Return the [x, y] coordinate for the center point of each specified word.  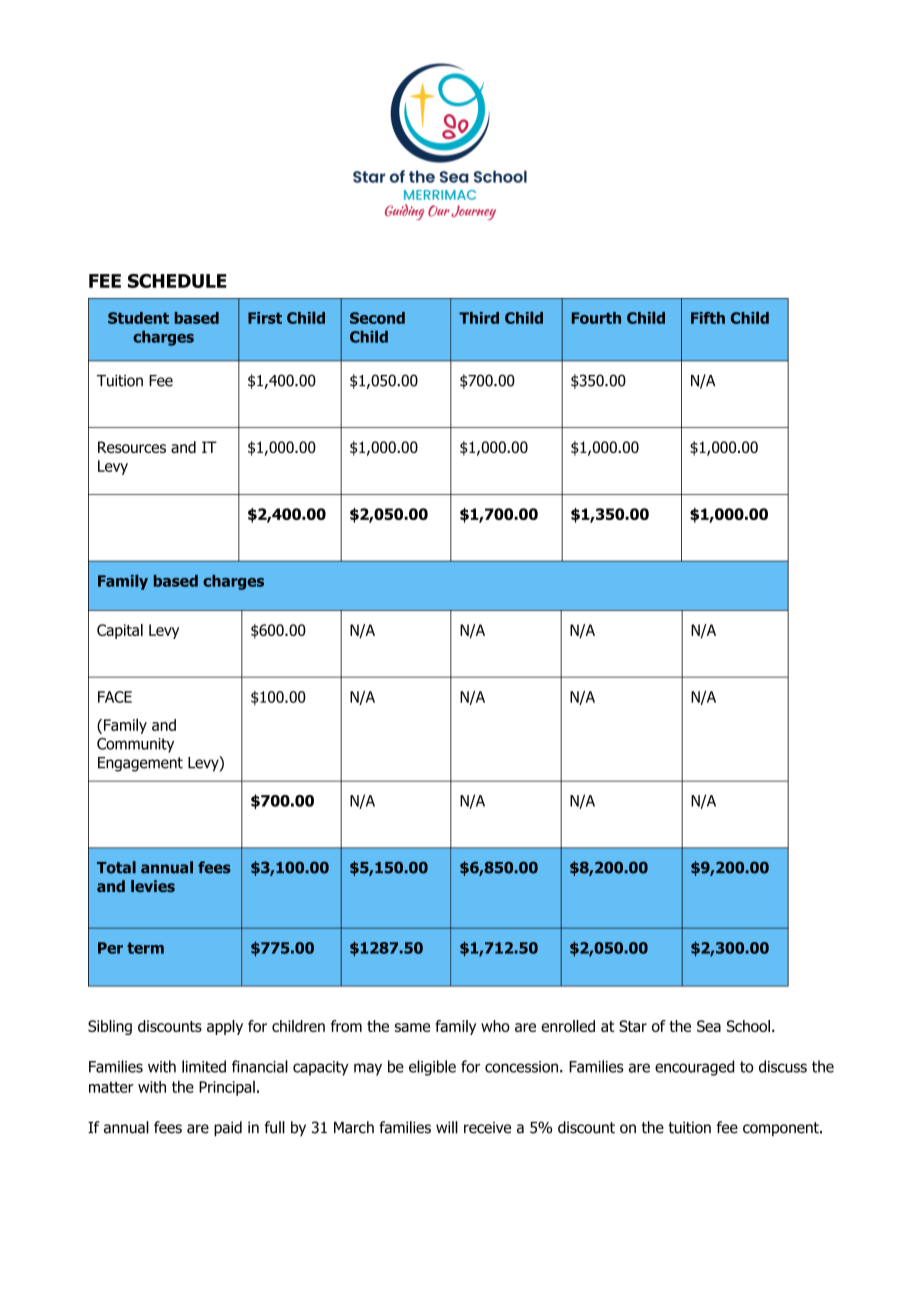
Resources [132, 447]
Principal [227, 1088]
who [495, 1026]
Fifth [708, 318]
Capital [120, 631]
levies [153, 886]
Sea [709, 1026]
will [447, 1127]
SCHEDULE [177, 281]
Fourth [596, 318]
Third [479, 318]
